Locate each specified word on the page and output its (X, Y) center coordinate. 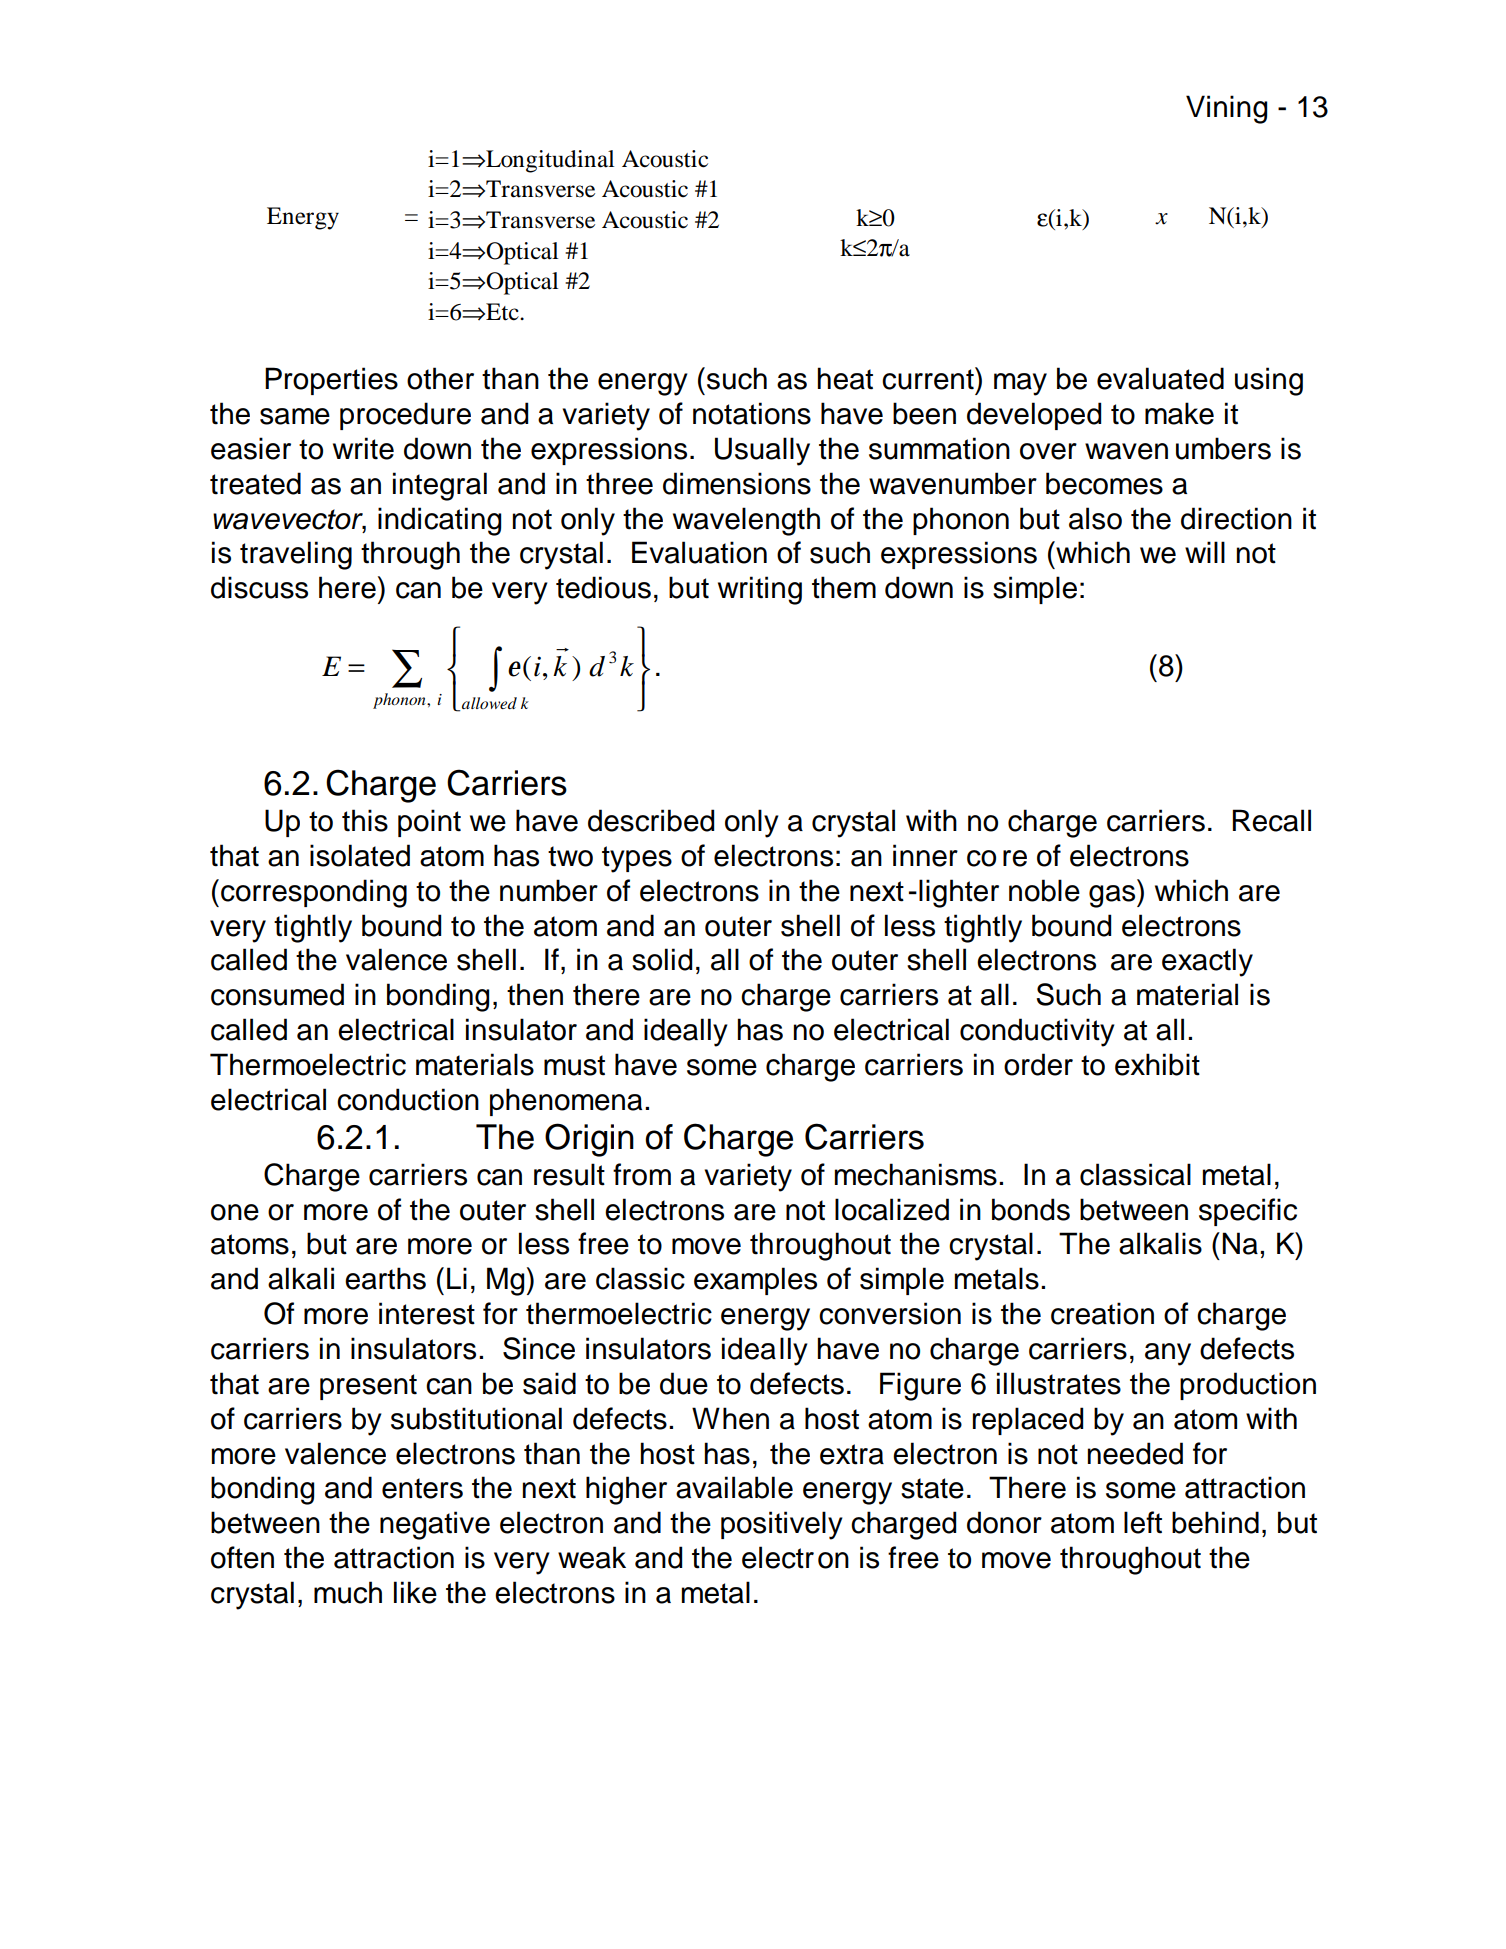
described (651, 820)
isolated (360, 855)
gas (1113, 896)
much (348, 1592)
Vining (1226, 109)
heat (845, 378)
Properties (331, 381)
